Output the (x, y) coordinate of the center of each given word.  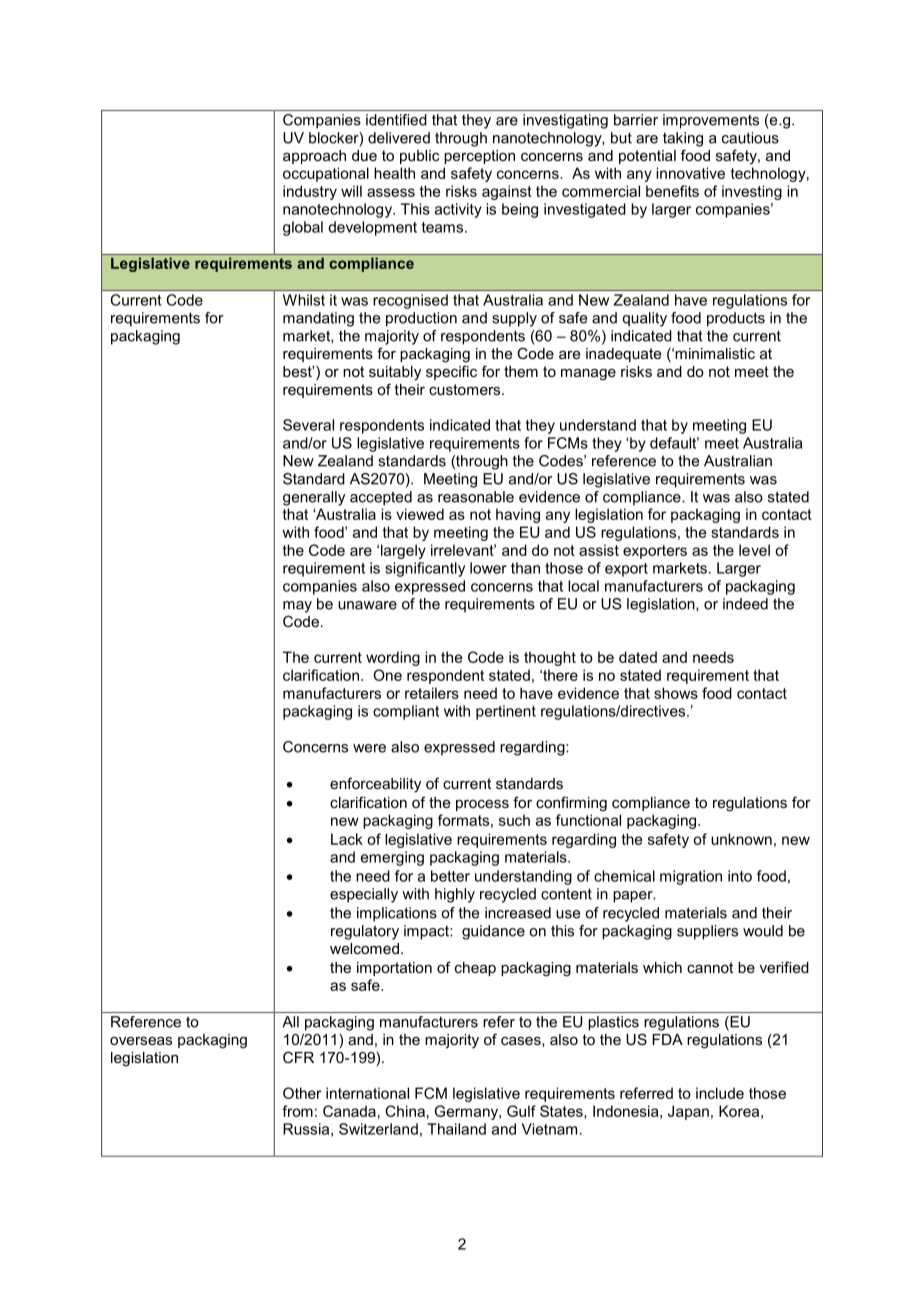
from (297, 1111)
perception (479, 157)
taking (683, 139)
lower (488, 568)
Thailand (456, 1129)
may (297, 607)
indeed (745, 604)
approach (314, 157)
